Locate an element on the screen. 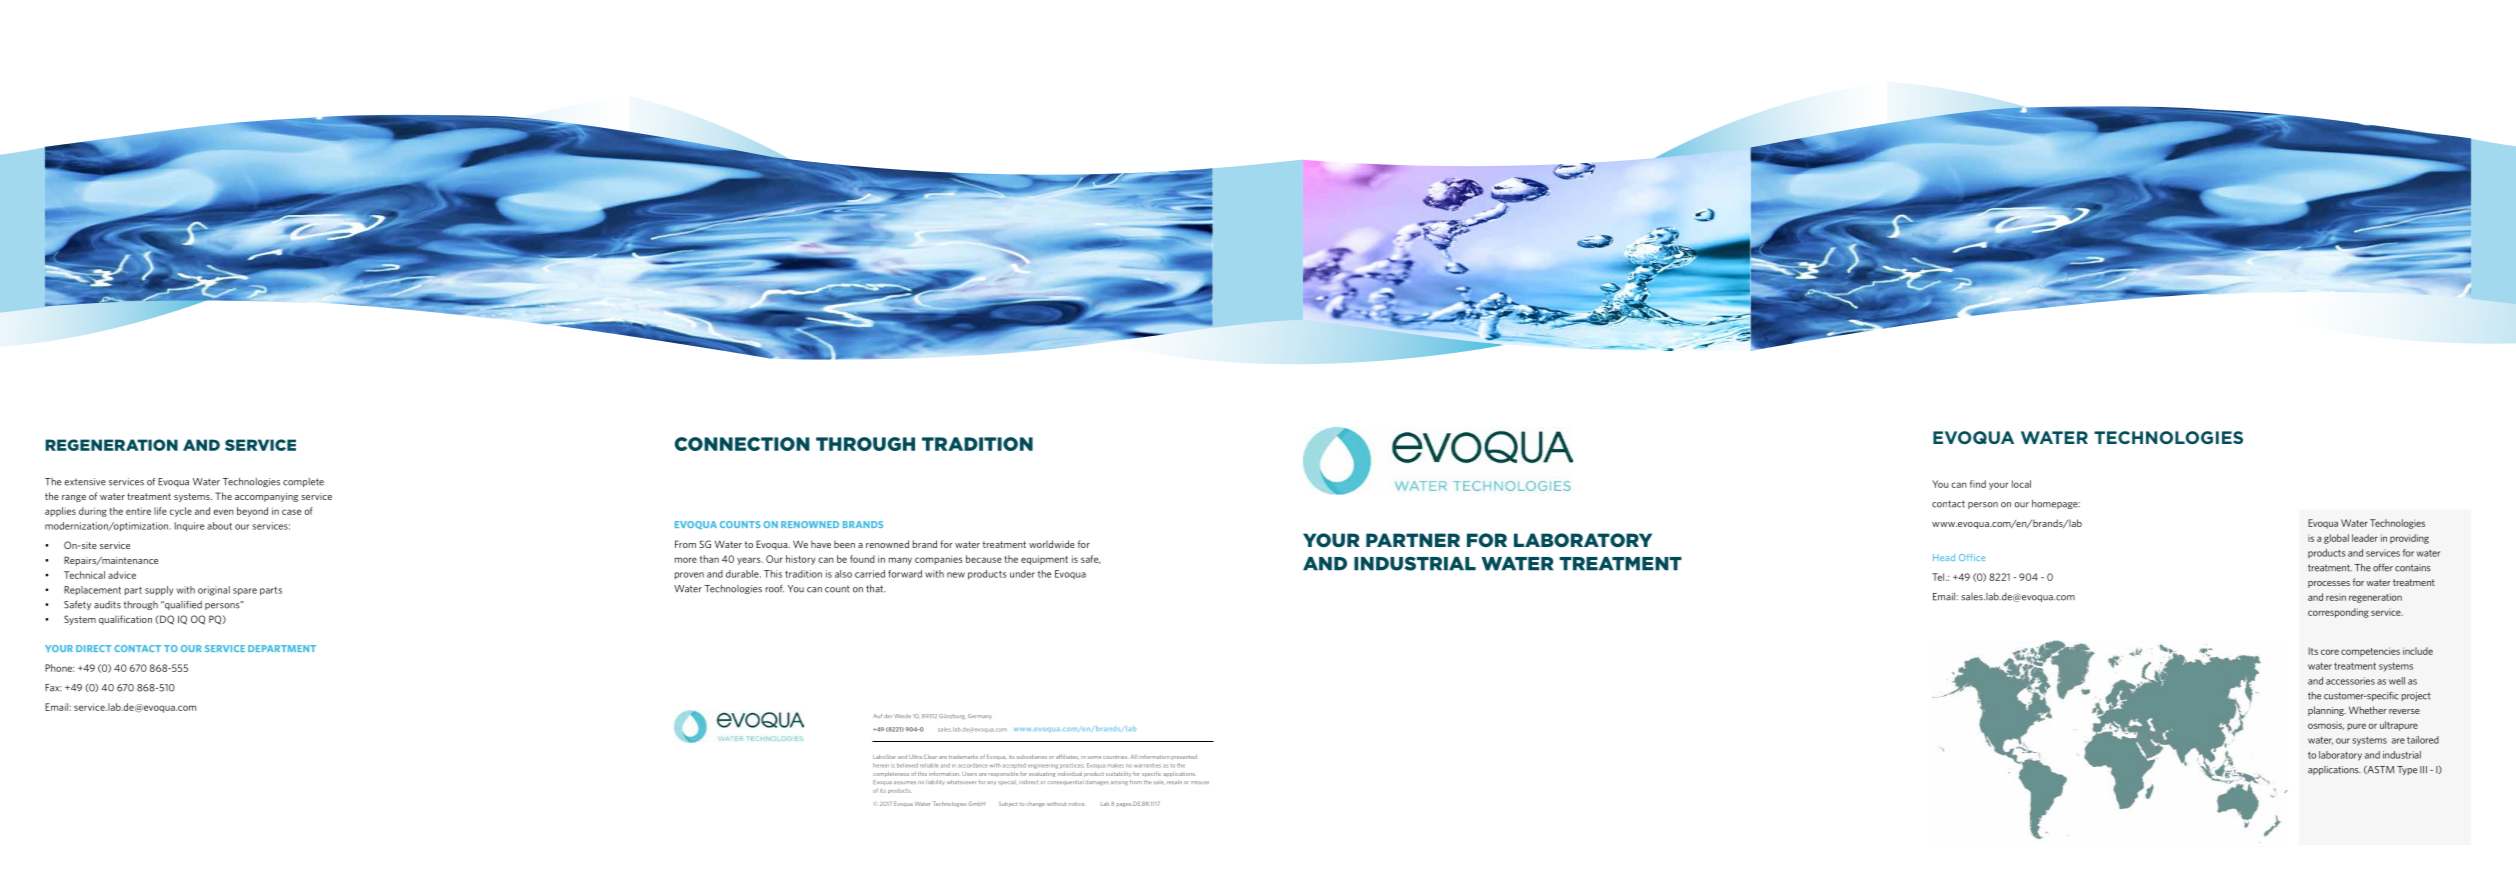 The height and width of the screenshot is (890, 2516). qualification is located at coordinates (125, 620).
